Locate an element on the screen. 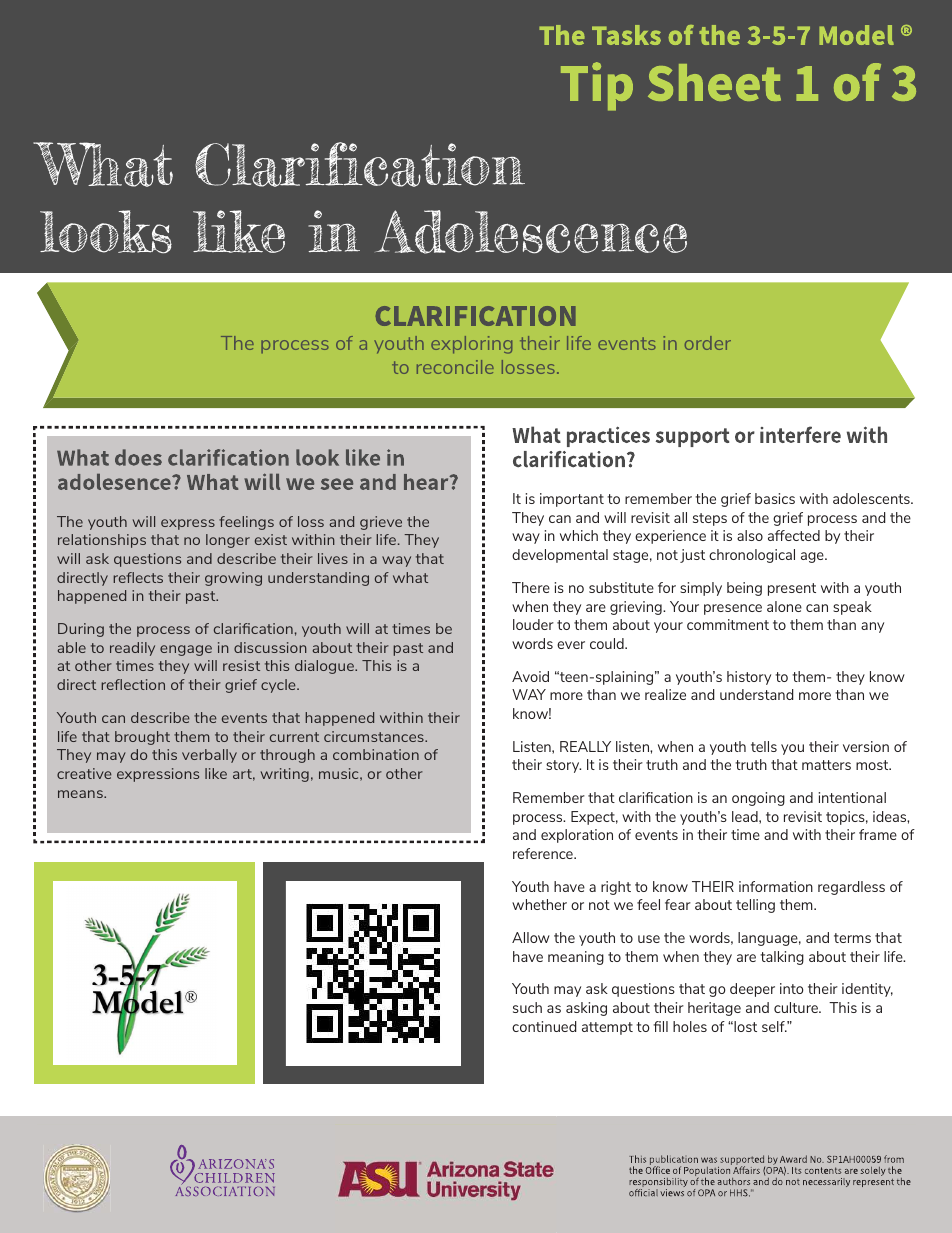 The image size is (952, 1233). engage is located at coordinates (186, 650).
